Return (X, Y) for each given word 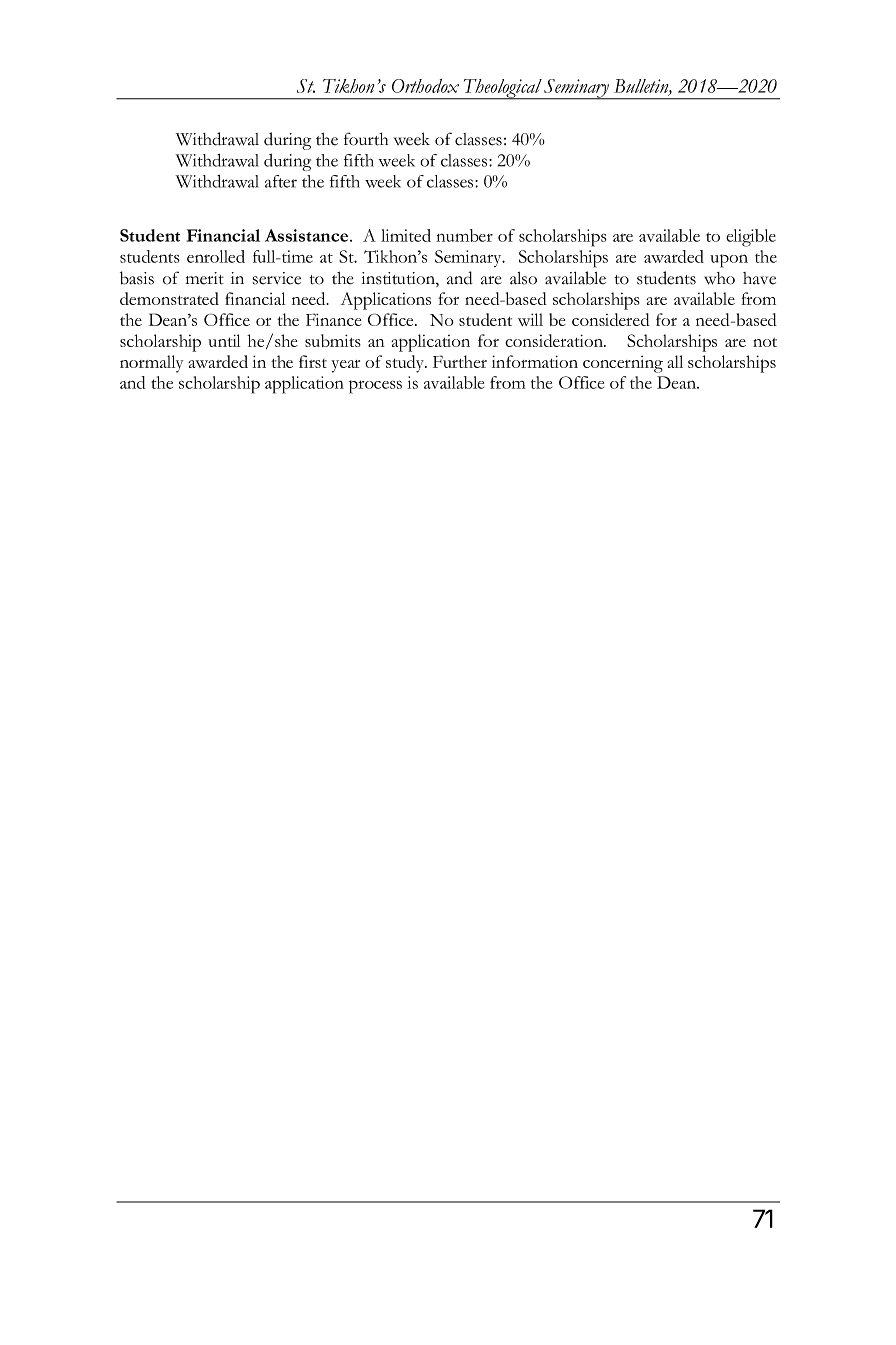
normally (151, 364)
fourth (366, 139)
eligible (751, 238)
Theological (502, 89)
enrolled (216, 256)
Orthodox (425, 86)
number (464, 235)
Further (460, 361)
